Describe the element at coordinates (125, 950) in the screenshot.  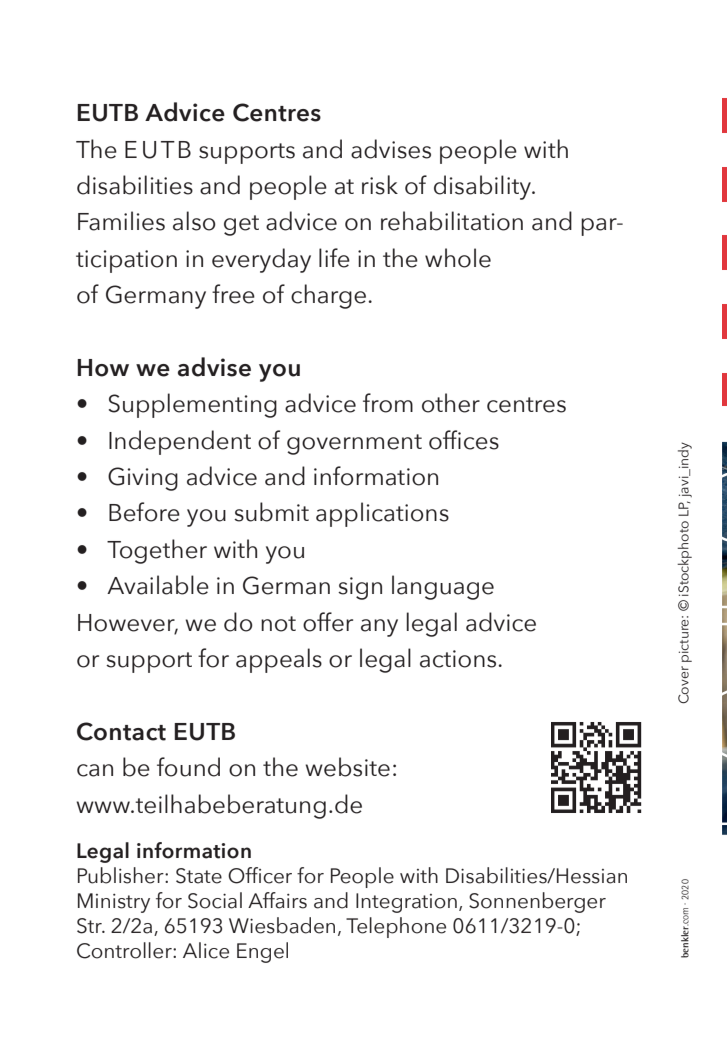
I see `Controller` at that location.
